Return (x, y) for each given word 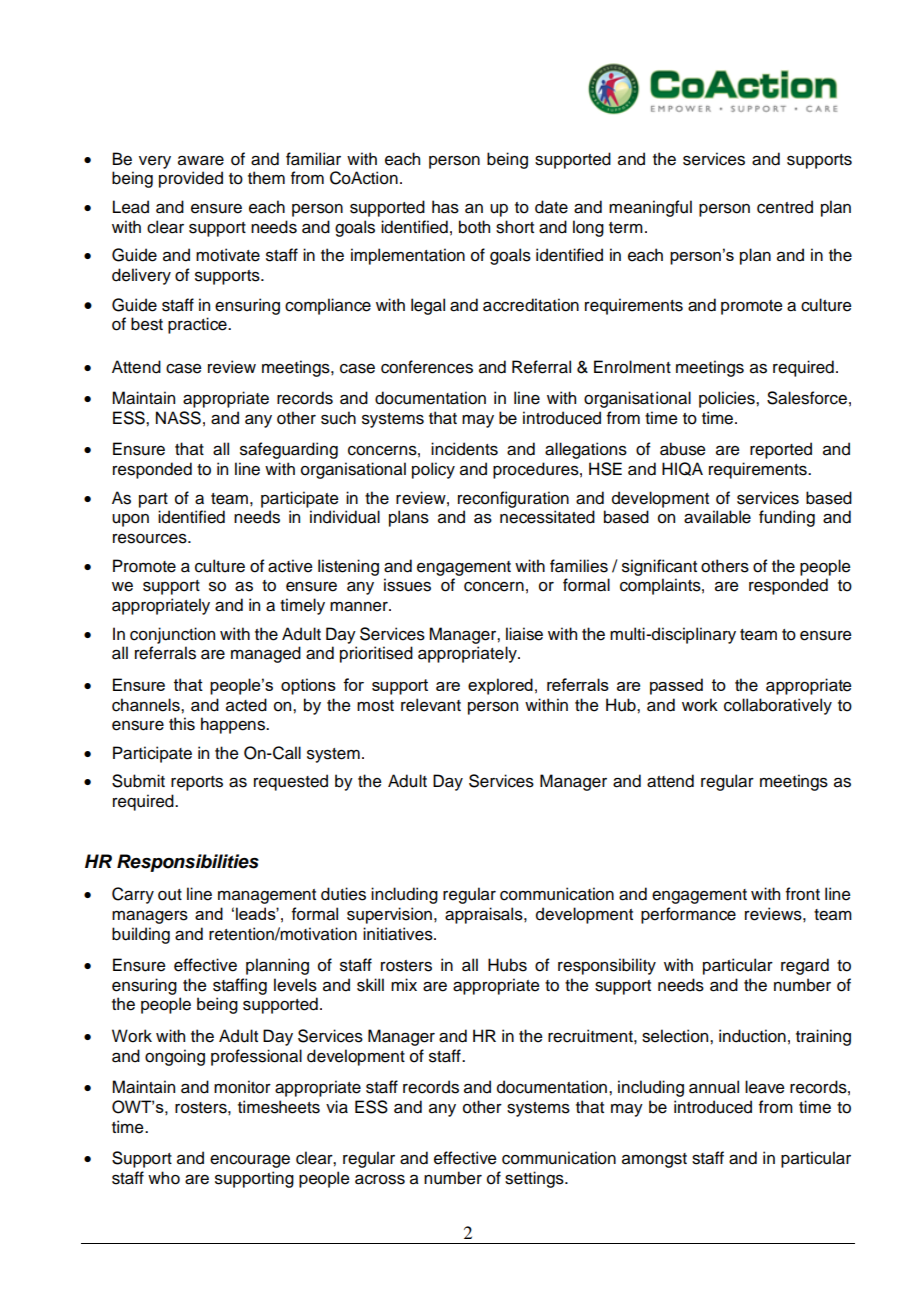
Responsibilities (188, 863)
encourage (250, 1161)
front (803, 894)
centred (785, 207)
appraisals (485, 915)
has (445, 207)
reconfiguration (513, 499)
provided (191, 179)
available (717, 517)
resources (151, 539)
